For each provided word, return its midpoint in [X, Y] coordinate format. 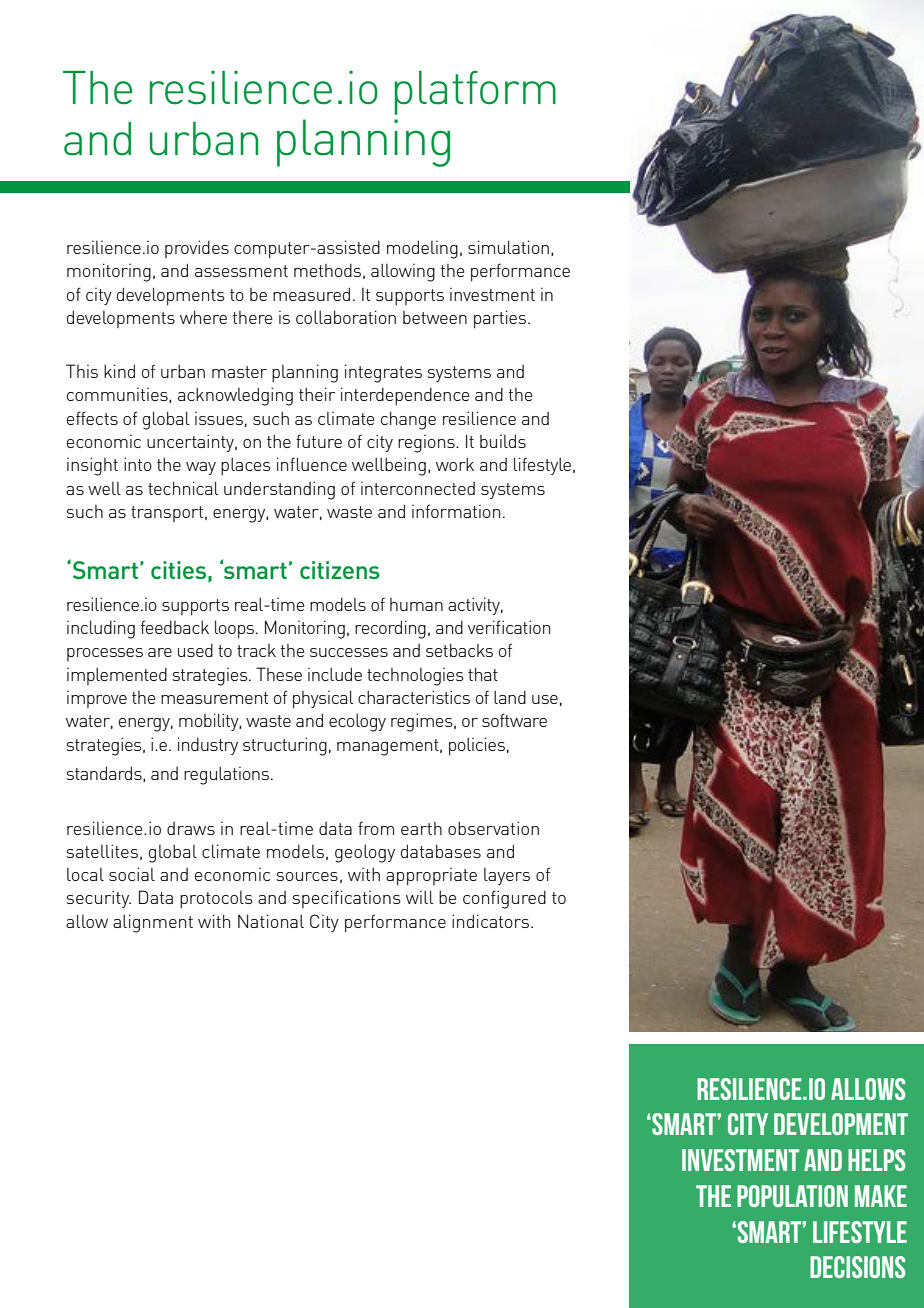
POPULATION [792, 1196]
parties [501, 319]
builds [503, 441]
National [271, 921]
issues [219, 418]
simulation [508, 247]
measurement [214, 698]
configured [504, 899]
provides [197, 249]
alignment [153, 923]
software [514, 720]
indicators [490, 921]
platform [475, 93]
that [483, 674]
